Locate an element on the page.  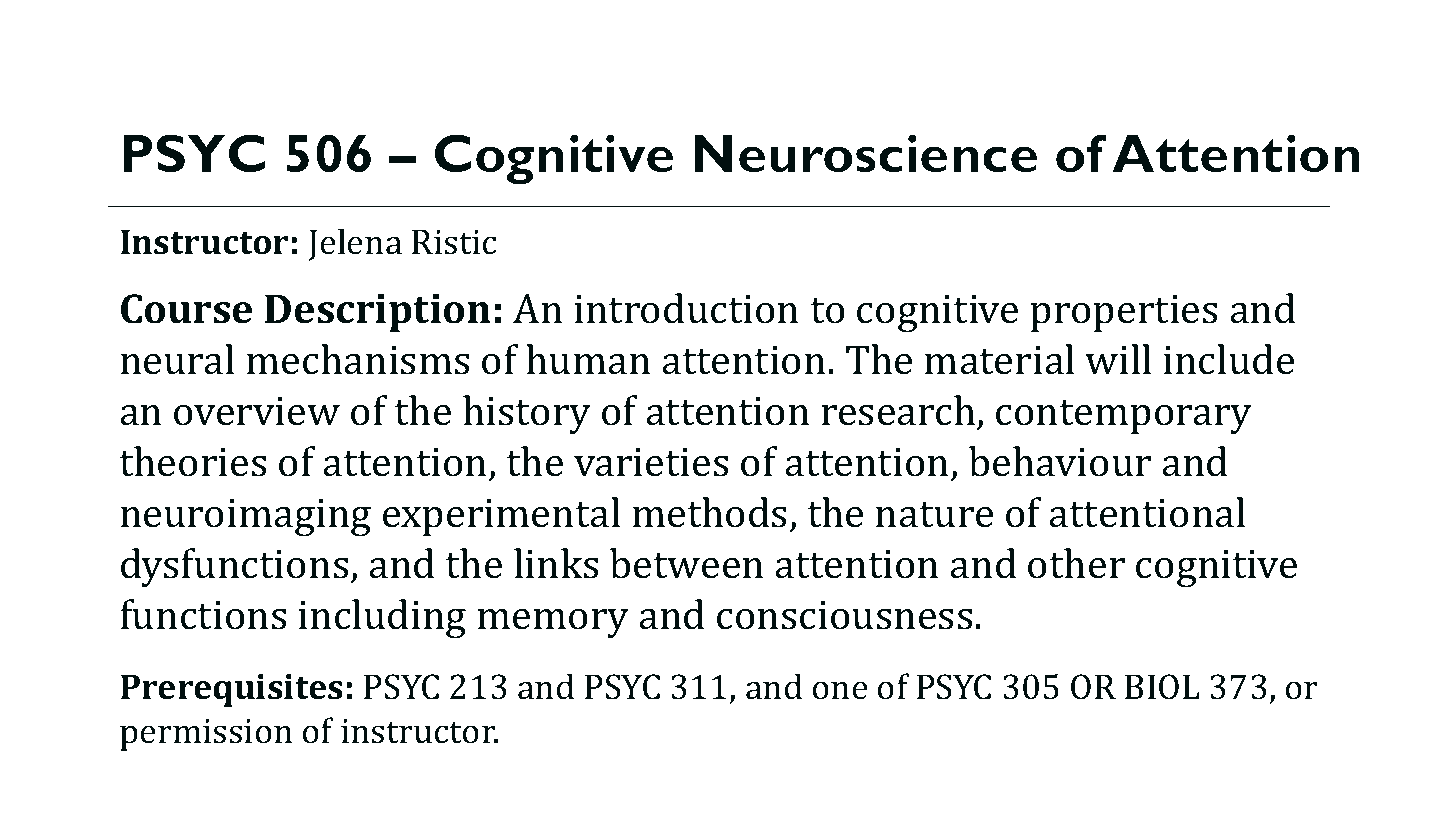
Neuroscience is located at coordinates (865, 153).
